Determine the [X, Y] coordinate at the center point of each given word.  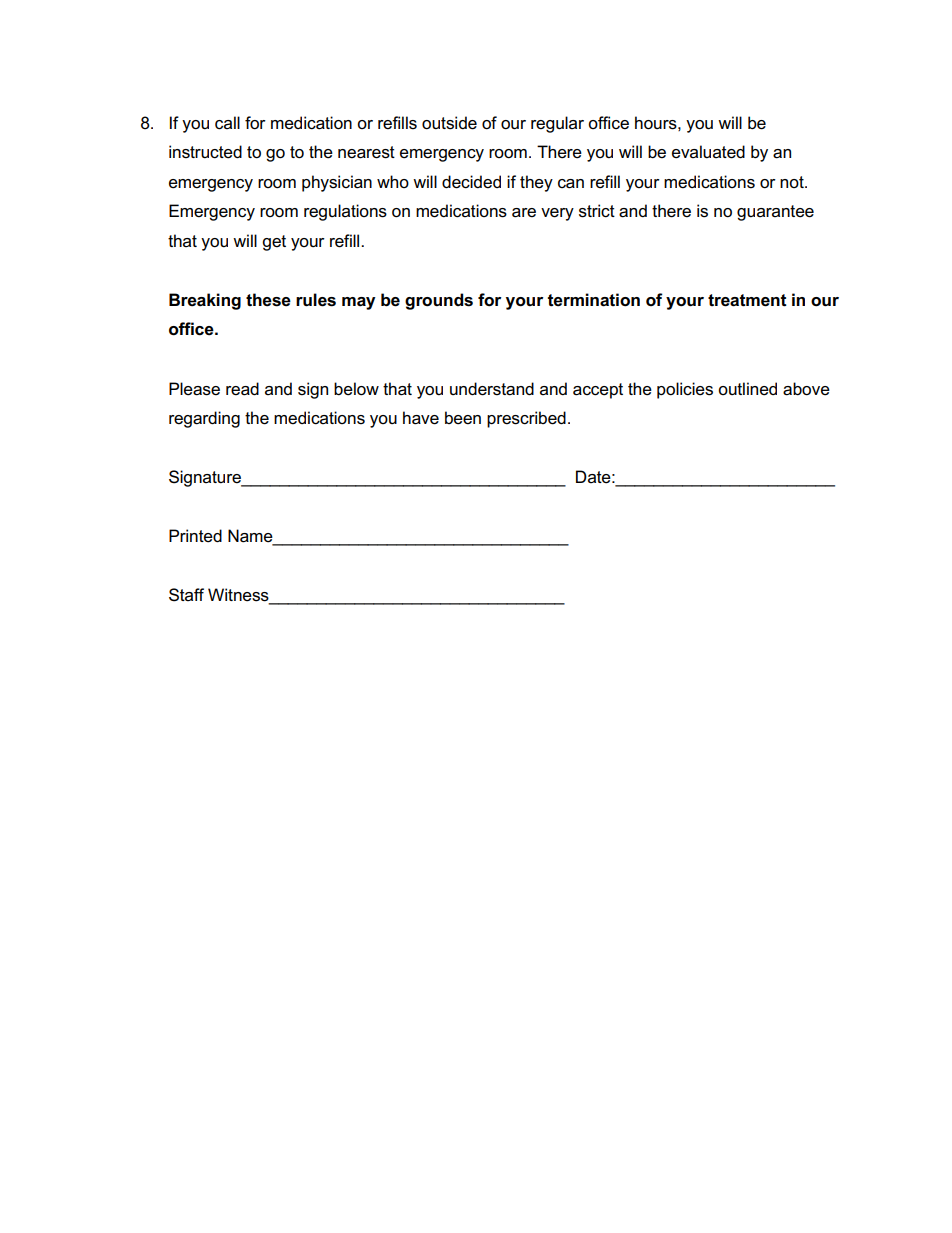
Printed [195, 536]
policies [685, 390]
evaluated [708, 152]
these [268, 300]
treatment [747, 300]
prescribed [526, 419]
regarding [204, 419]
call [227, 123]
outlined [747, 389]
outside [449, 123]
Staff [186, 595]
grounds [439, 301]
